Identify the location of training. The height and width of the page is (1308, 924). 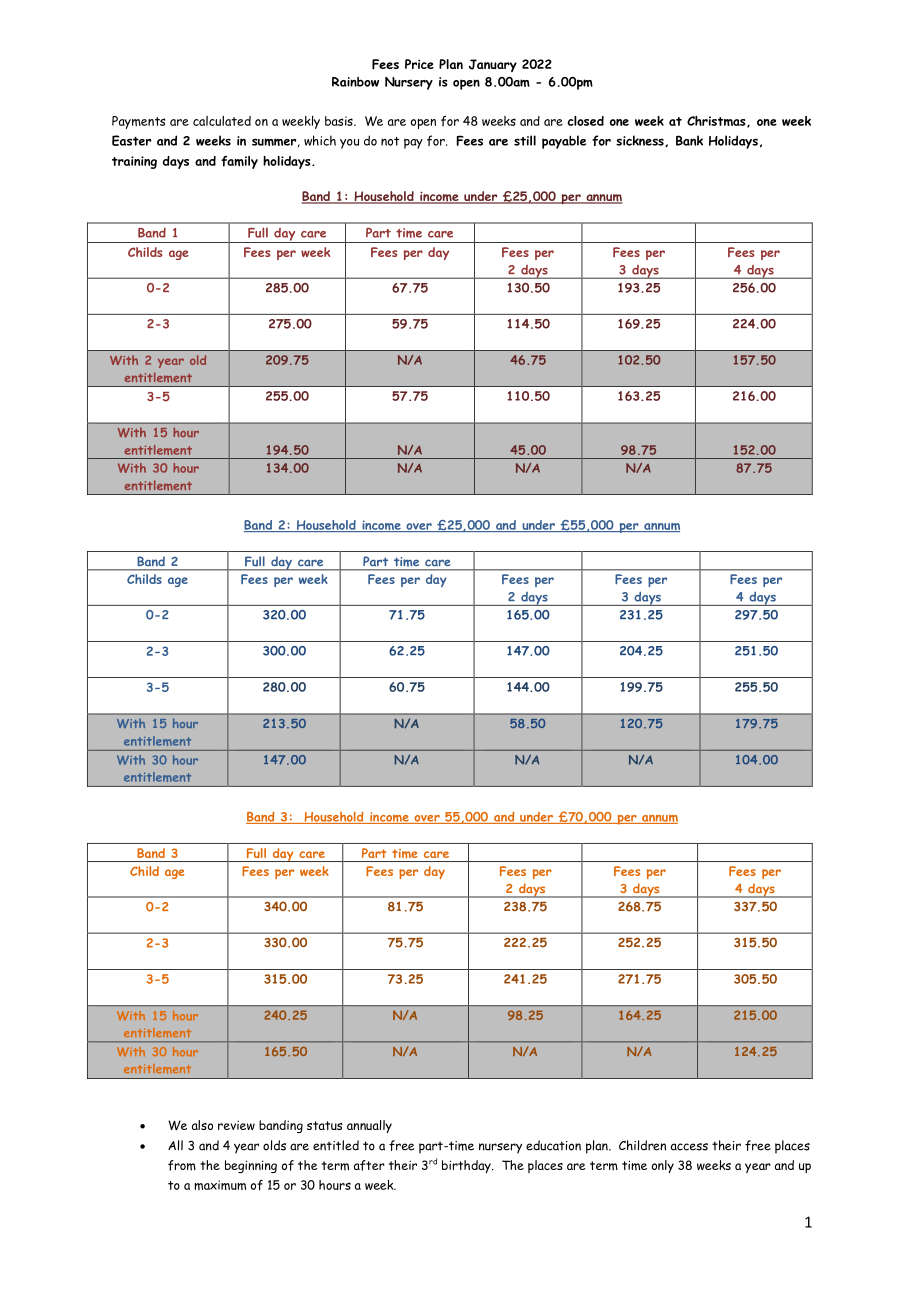
(134, 162).
